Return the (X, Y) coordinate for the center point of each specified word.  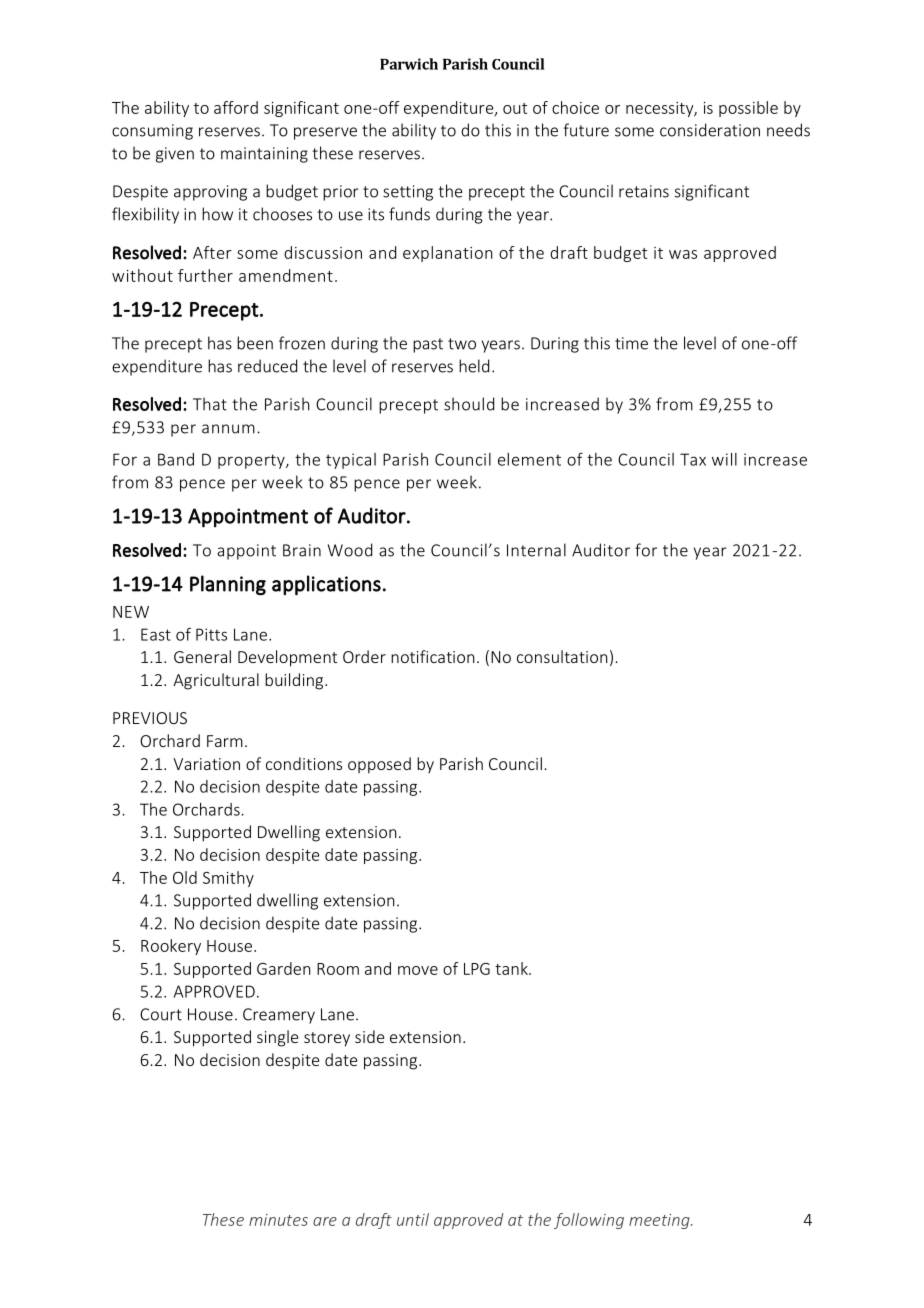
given (175, 155)
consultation (562, 656)
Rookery (171, 947)
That (210, 404)
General (202, 656)
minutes (278, 1220)
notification (433, 656)
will (724, 459)
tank (512, 968)
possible (748, 109)
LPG (477, 969)
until (413, 1219)
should (469, 404)
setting (408, 193)
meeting (660, 1221)
